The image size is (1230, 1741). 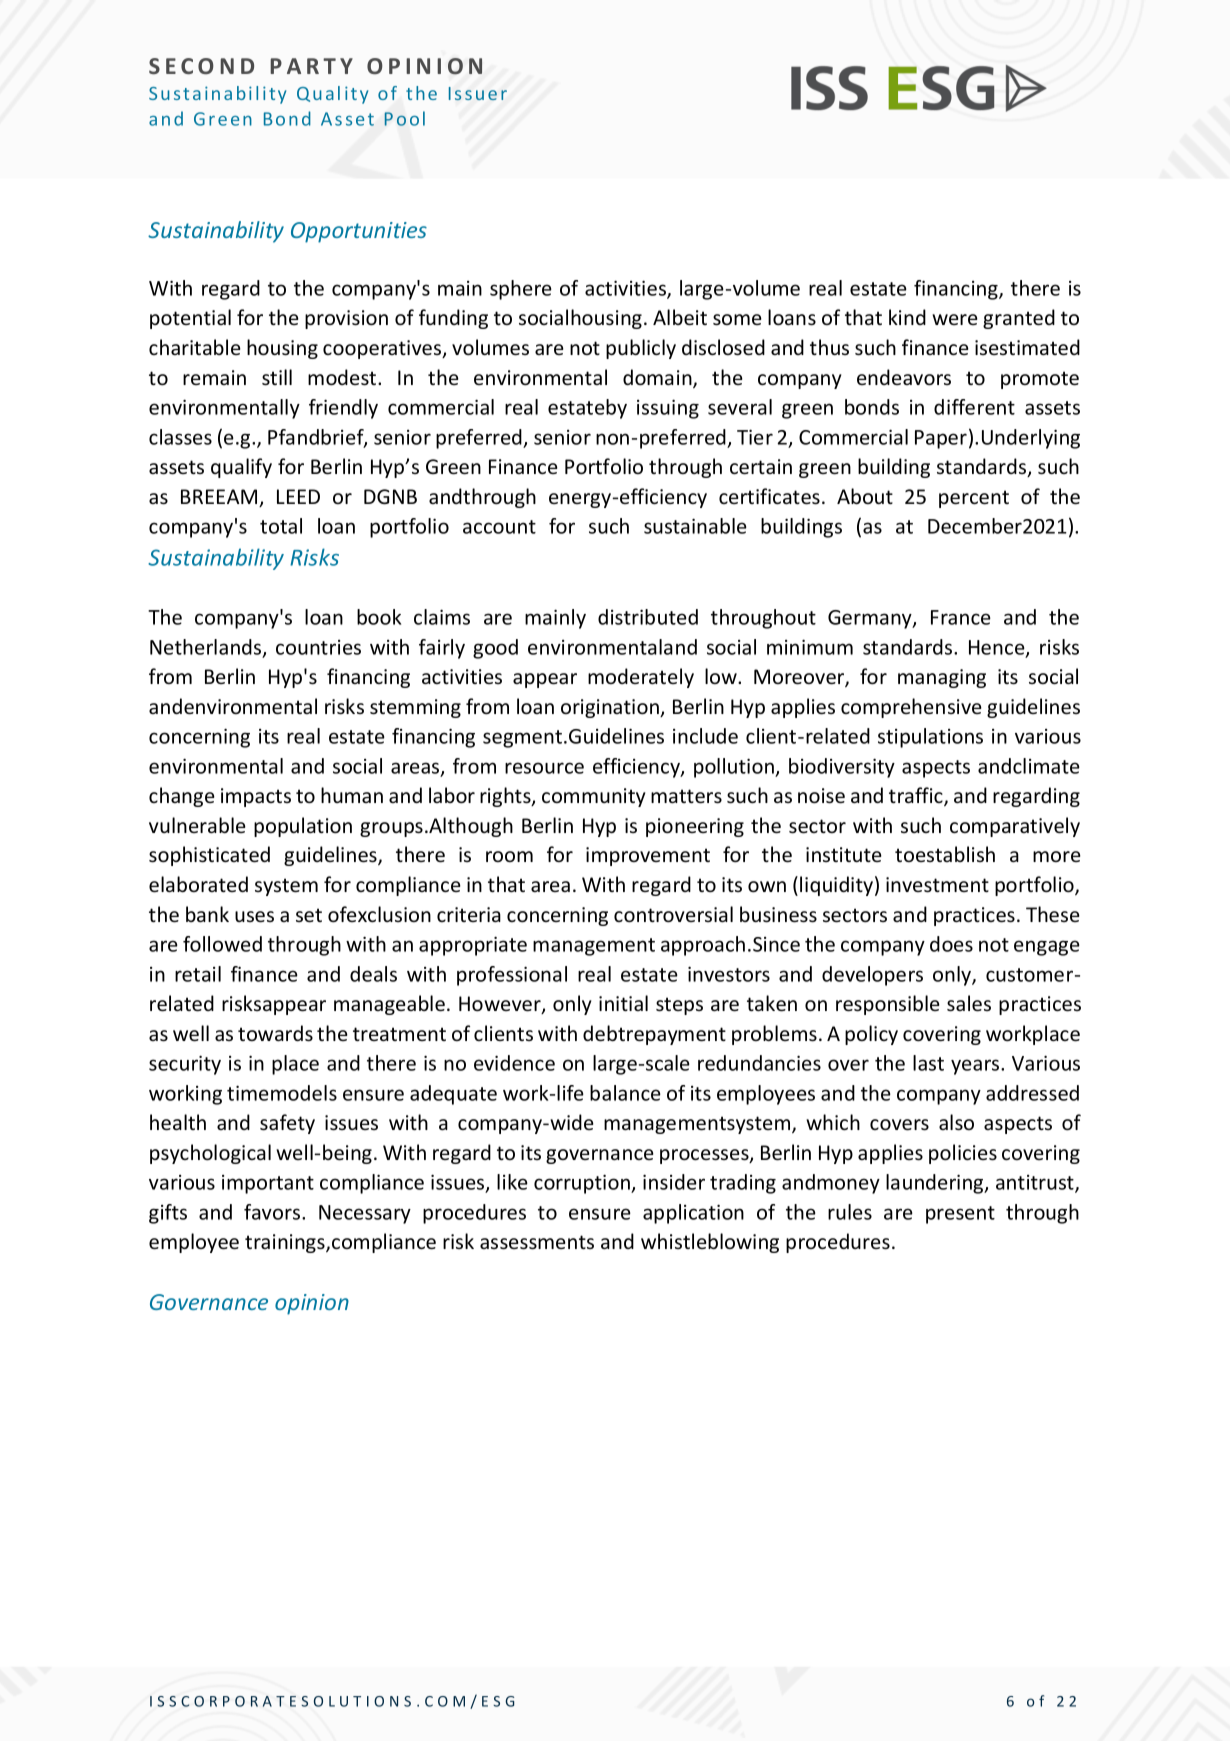 I want to click on corruption, so click(x=583, y=1184).
